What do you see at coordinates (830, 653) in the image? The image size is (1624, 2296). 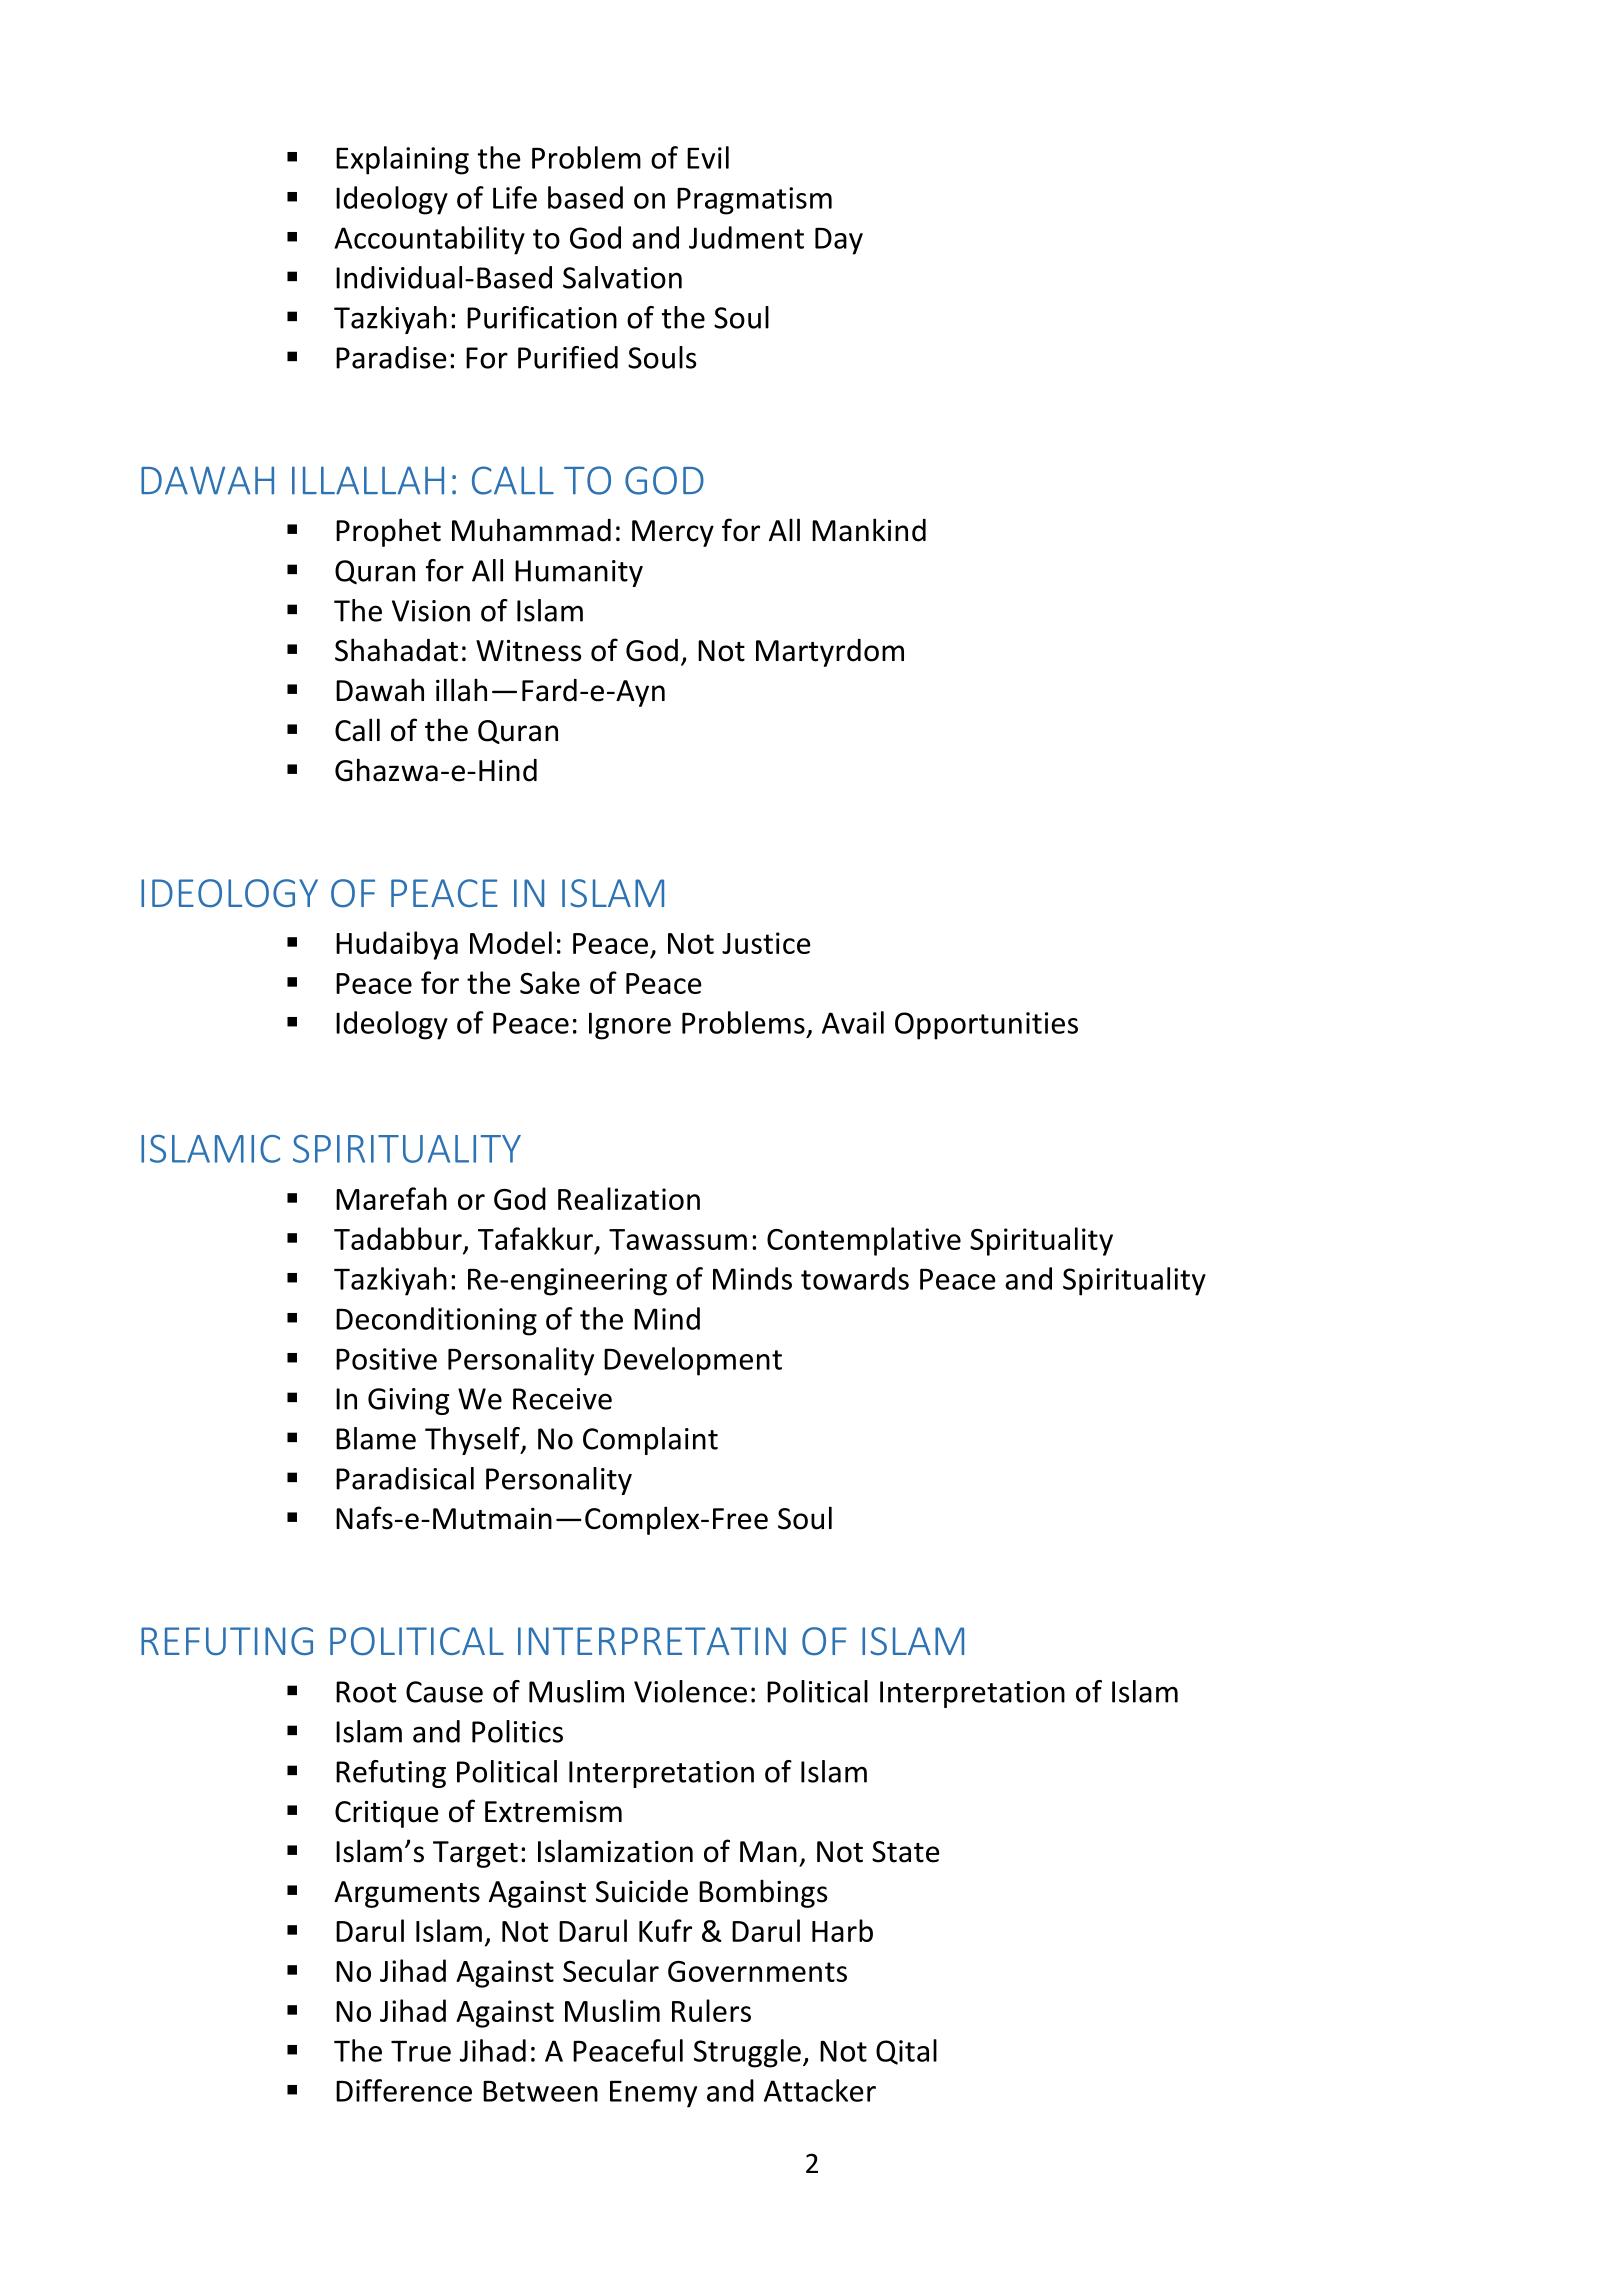 I see `Martyrdom` at bounding box center [830, 653].
